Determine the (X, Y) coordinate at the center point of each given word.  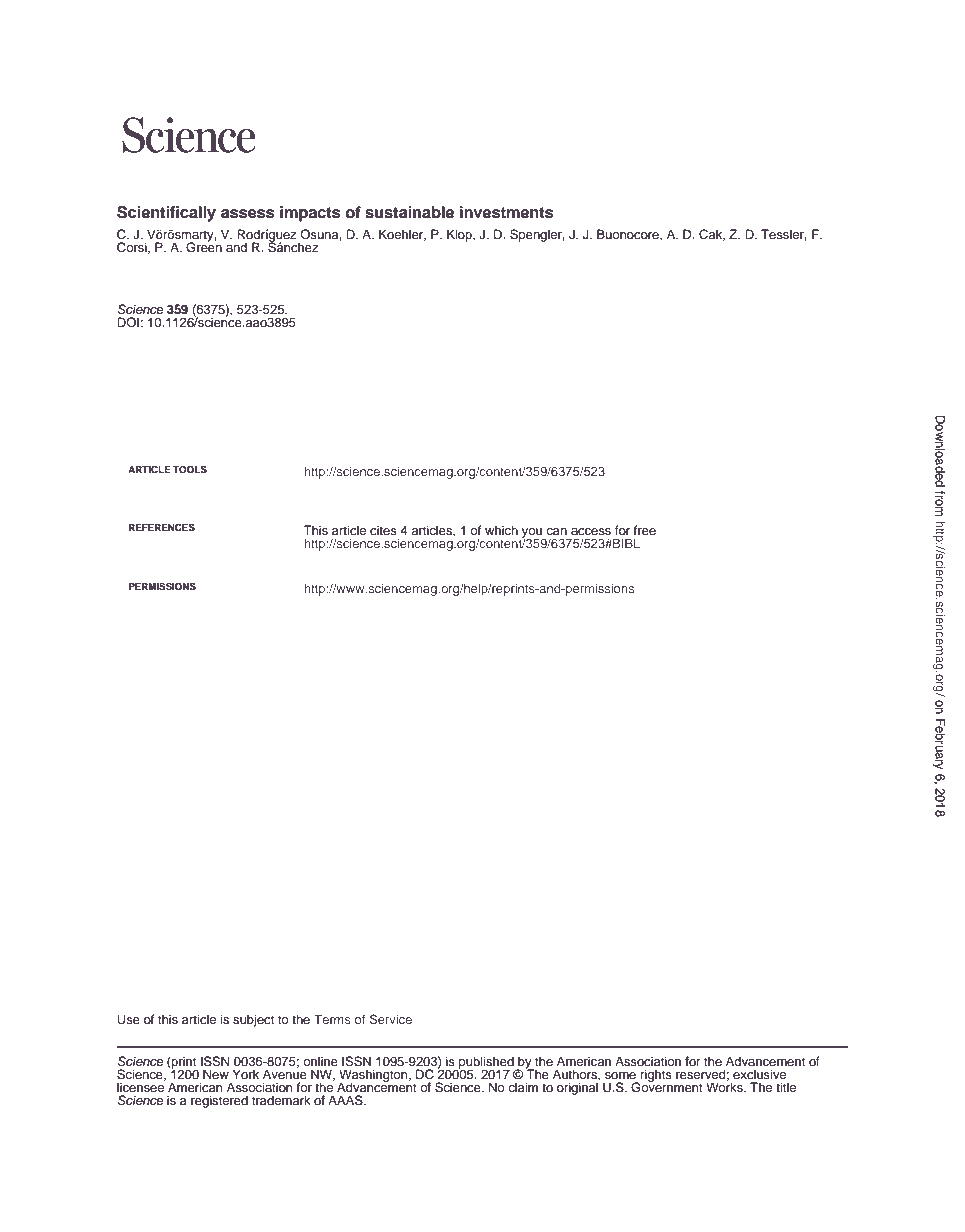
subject (253, 1020)
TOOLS (190, 469)
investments (506, 212)
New (216, 1074)
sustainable (409, 212)
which (501, 530)
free (645, 530)
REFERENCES (162, 527)
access (591, 531)
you (532, 534)
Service (391, 1019)
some (620, 1075)
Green (204, 246)
